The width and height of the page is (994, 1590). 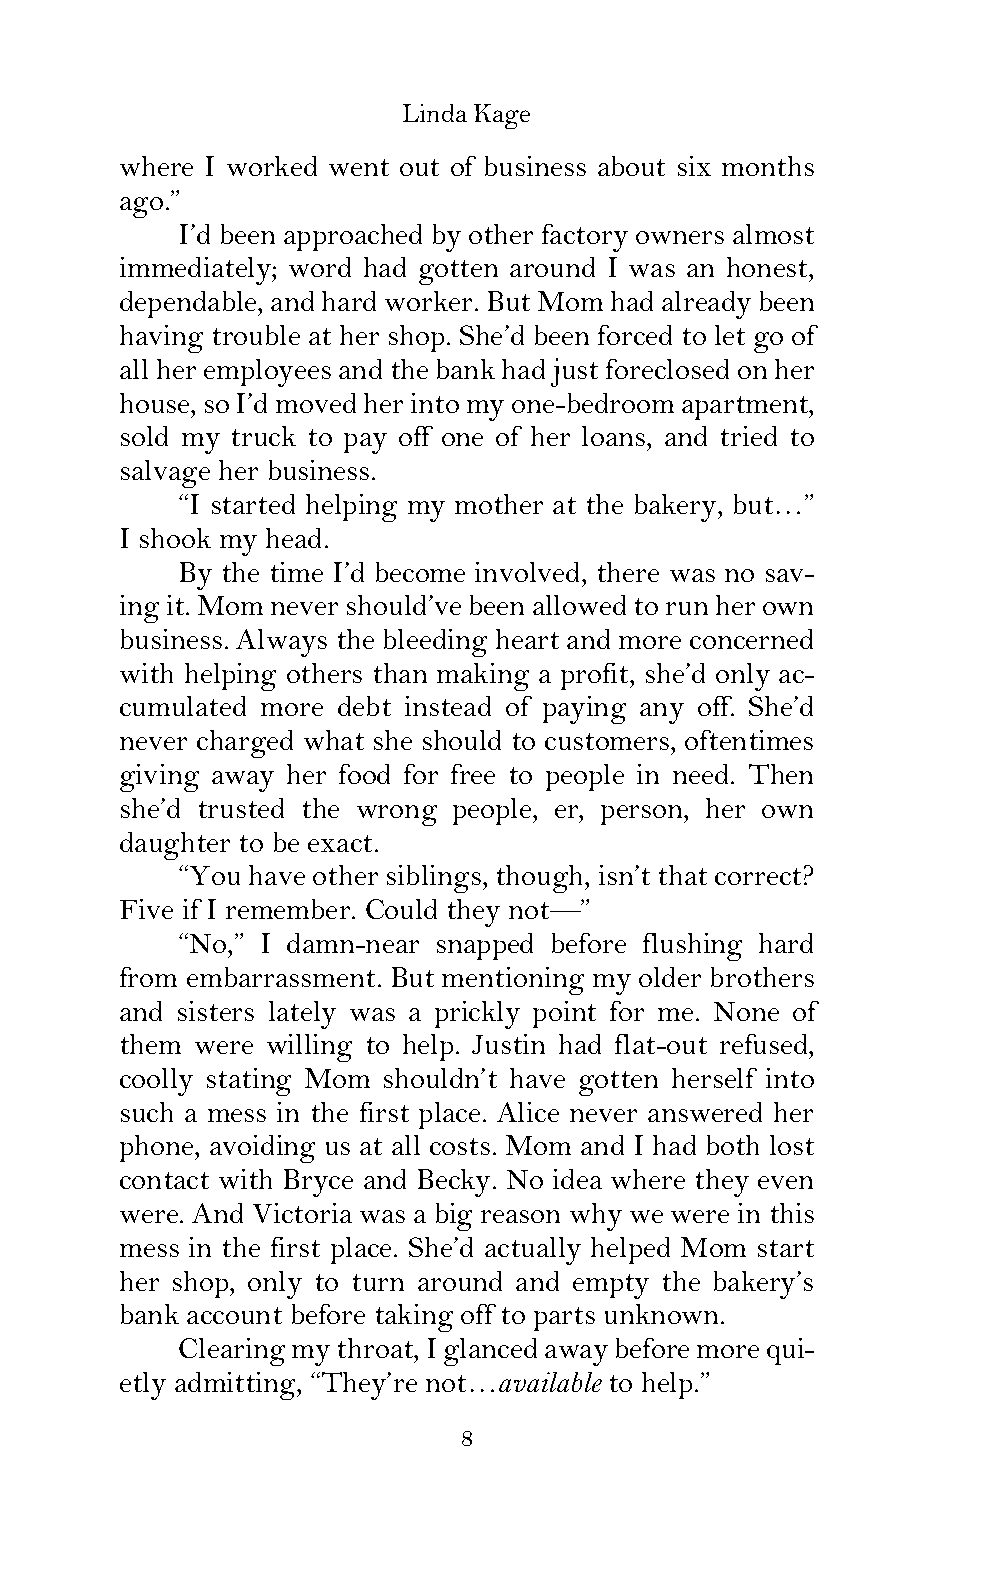 What do you see at coordinates (420, 572) in the page?
I see `become` at bounding box center [420, 572].
